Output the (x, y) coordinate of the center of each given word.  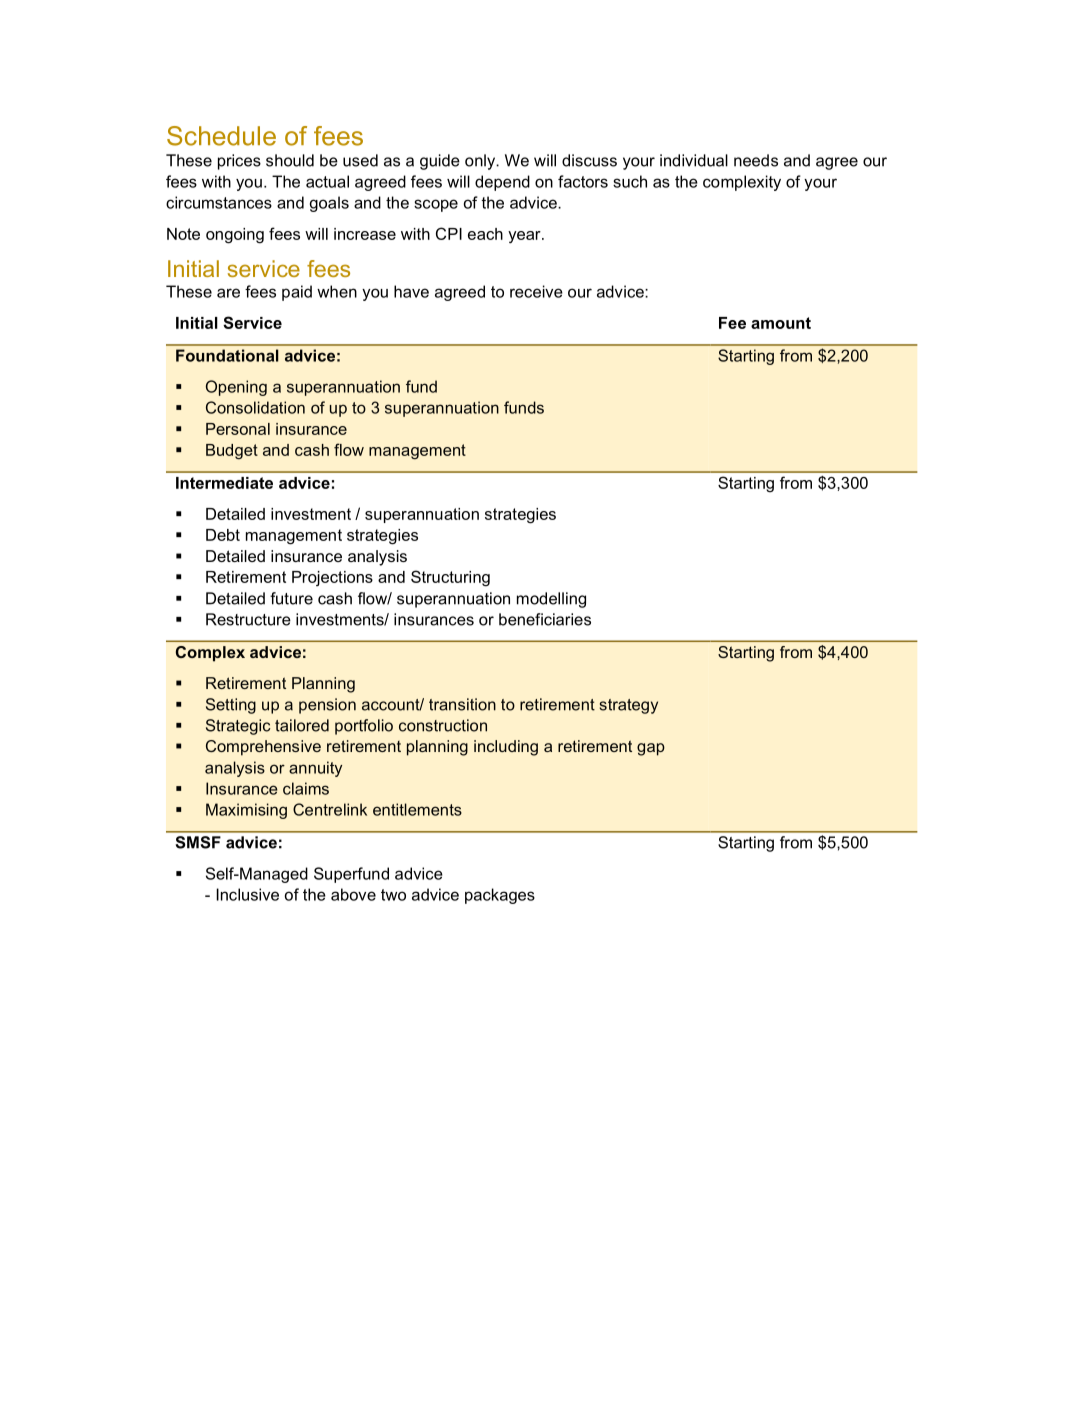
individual (694, 160)
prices (239, 162)
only (481, 162)
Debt (223, 535)
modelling (551, 600)
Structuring (450, 578)
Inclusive (247, 894)
